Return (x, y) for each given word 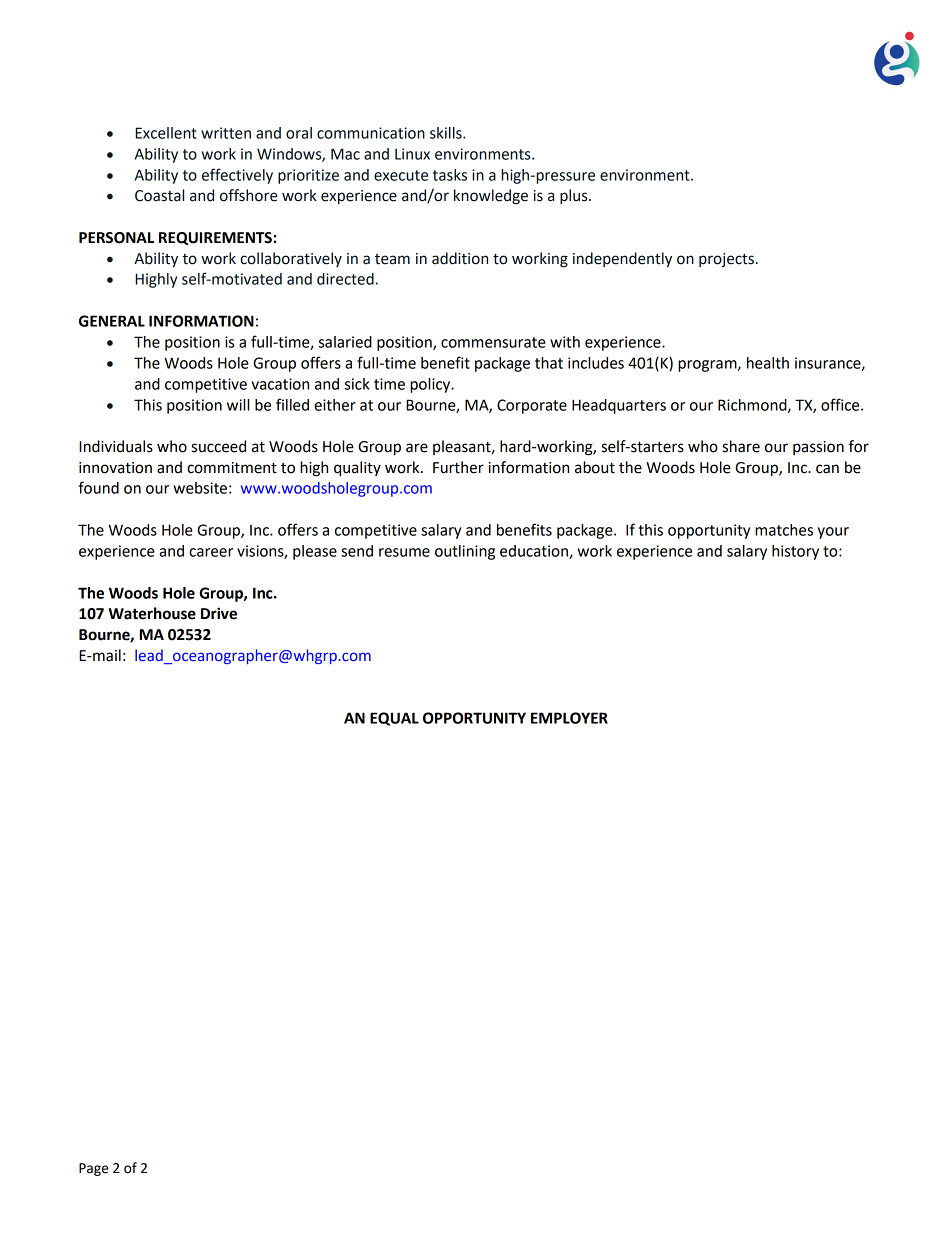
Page (93, 1169)
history (795, 552)
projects (726, 260)
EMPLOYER (569, 718)
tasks (450, 175)
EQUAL (394, 719)
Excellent (166, 133)
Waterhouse (152, 613)
